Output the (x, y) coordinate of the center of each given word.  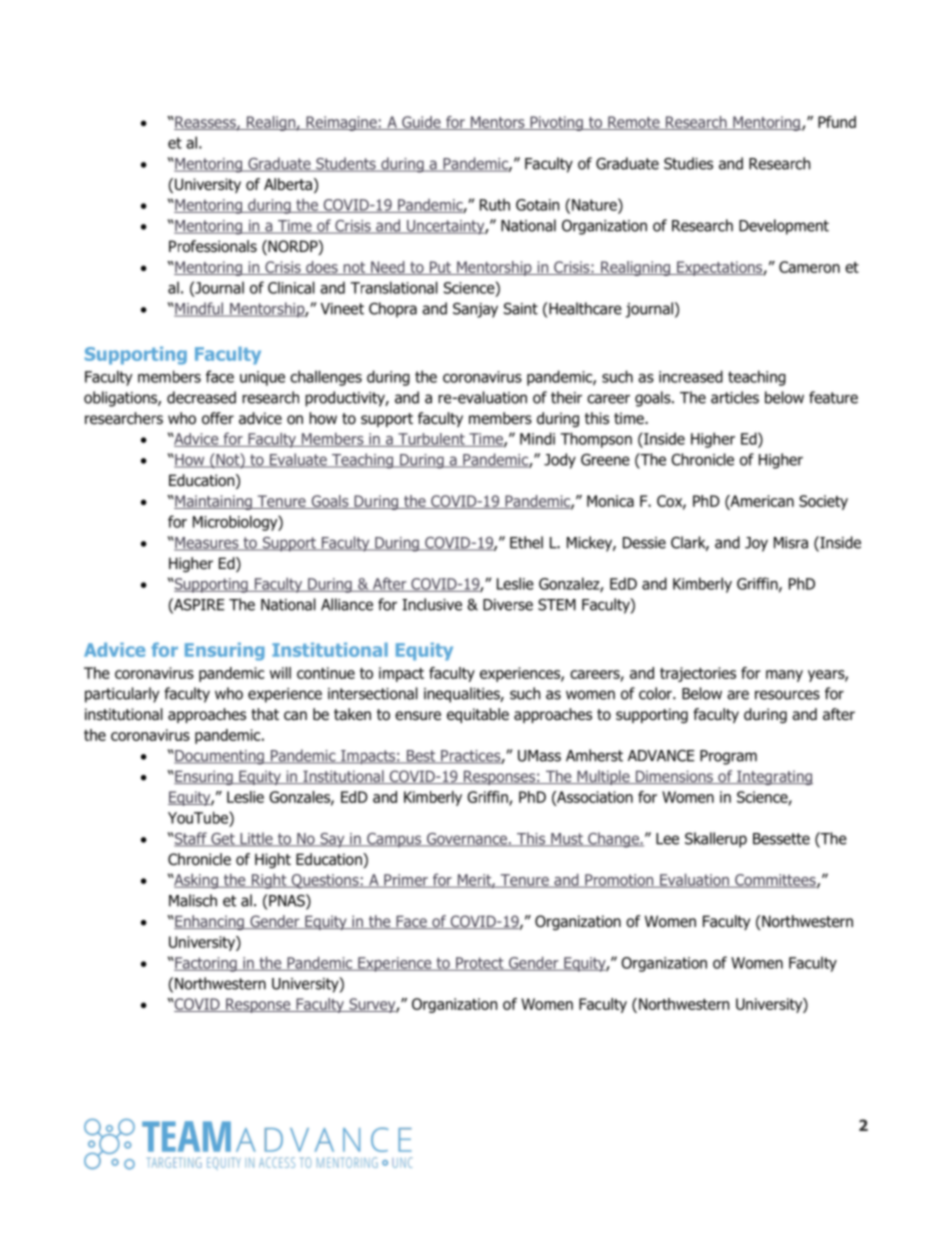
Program (728, 757)
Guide (421, 123)
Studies (688, 163)
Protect (480, 964)
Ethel (526, 542)
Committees (775, 881)
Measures (207, 544)
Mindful (199, 309)
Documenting (219, 757)
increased (691, 376)
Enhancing (209, 922)
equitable (478, 715)
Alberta (288, 184)
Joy (756, 544)
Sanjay (475, 310)
